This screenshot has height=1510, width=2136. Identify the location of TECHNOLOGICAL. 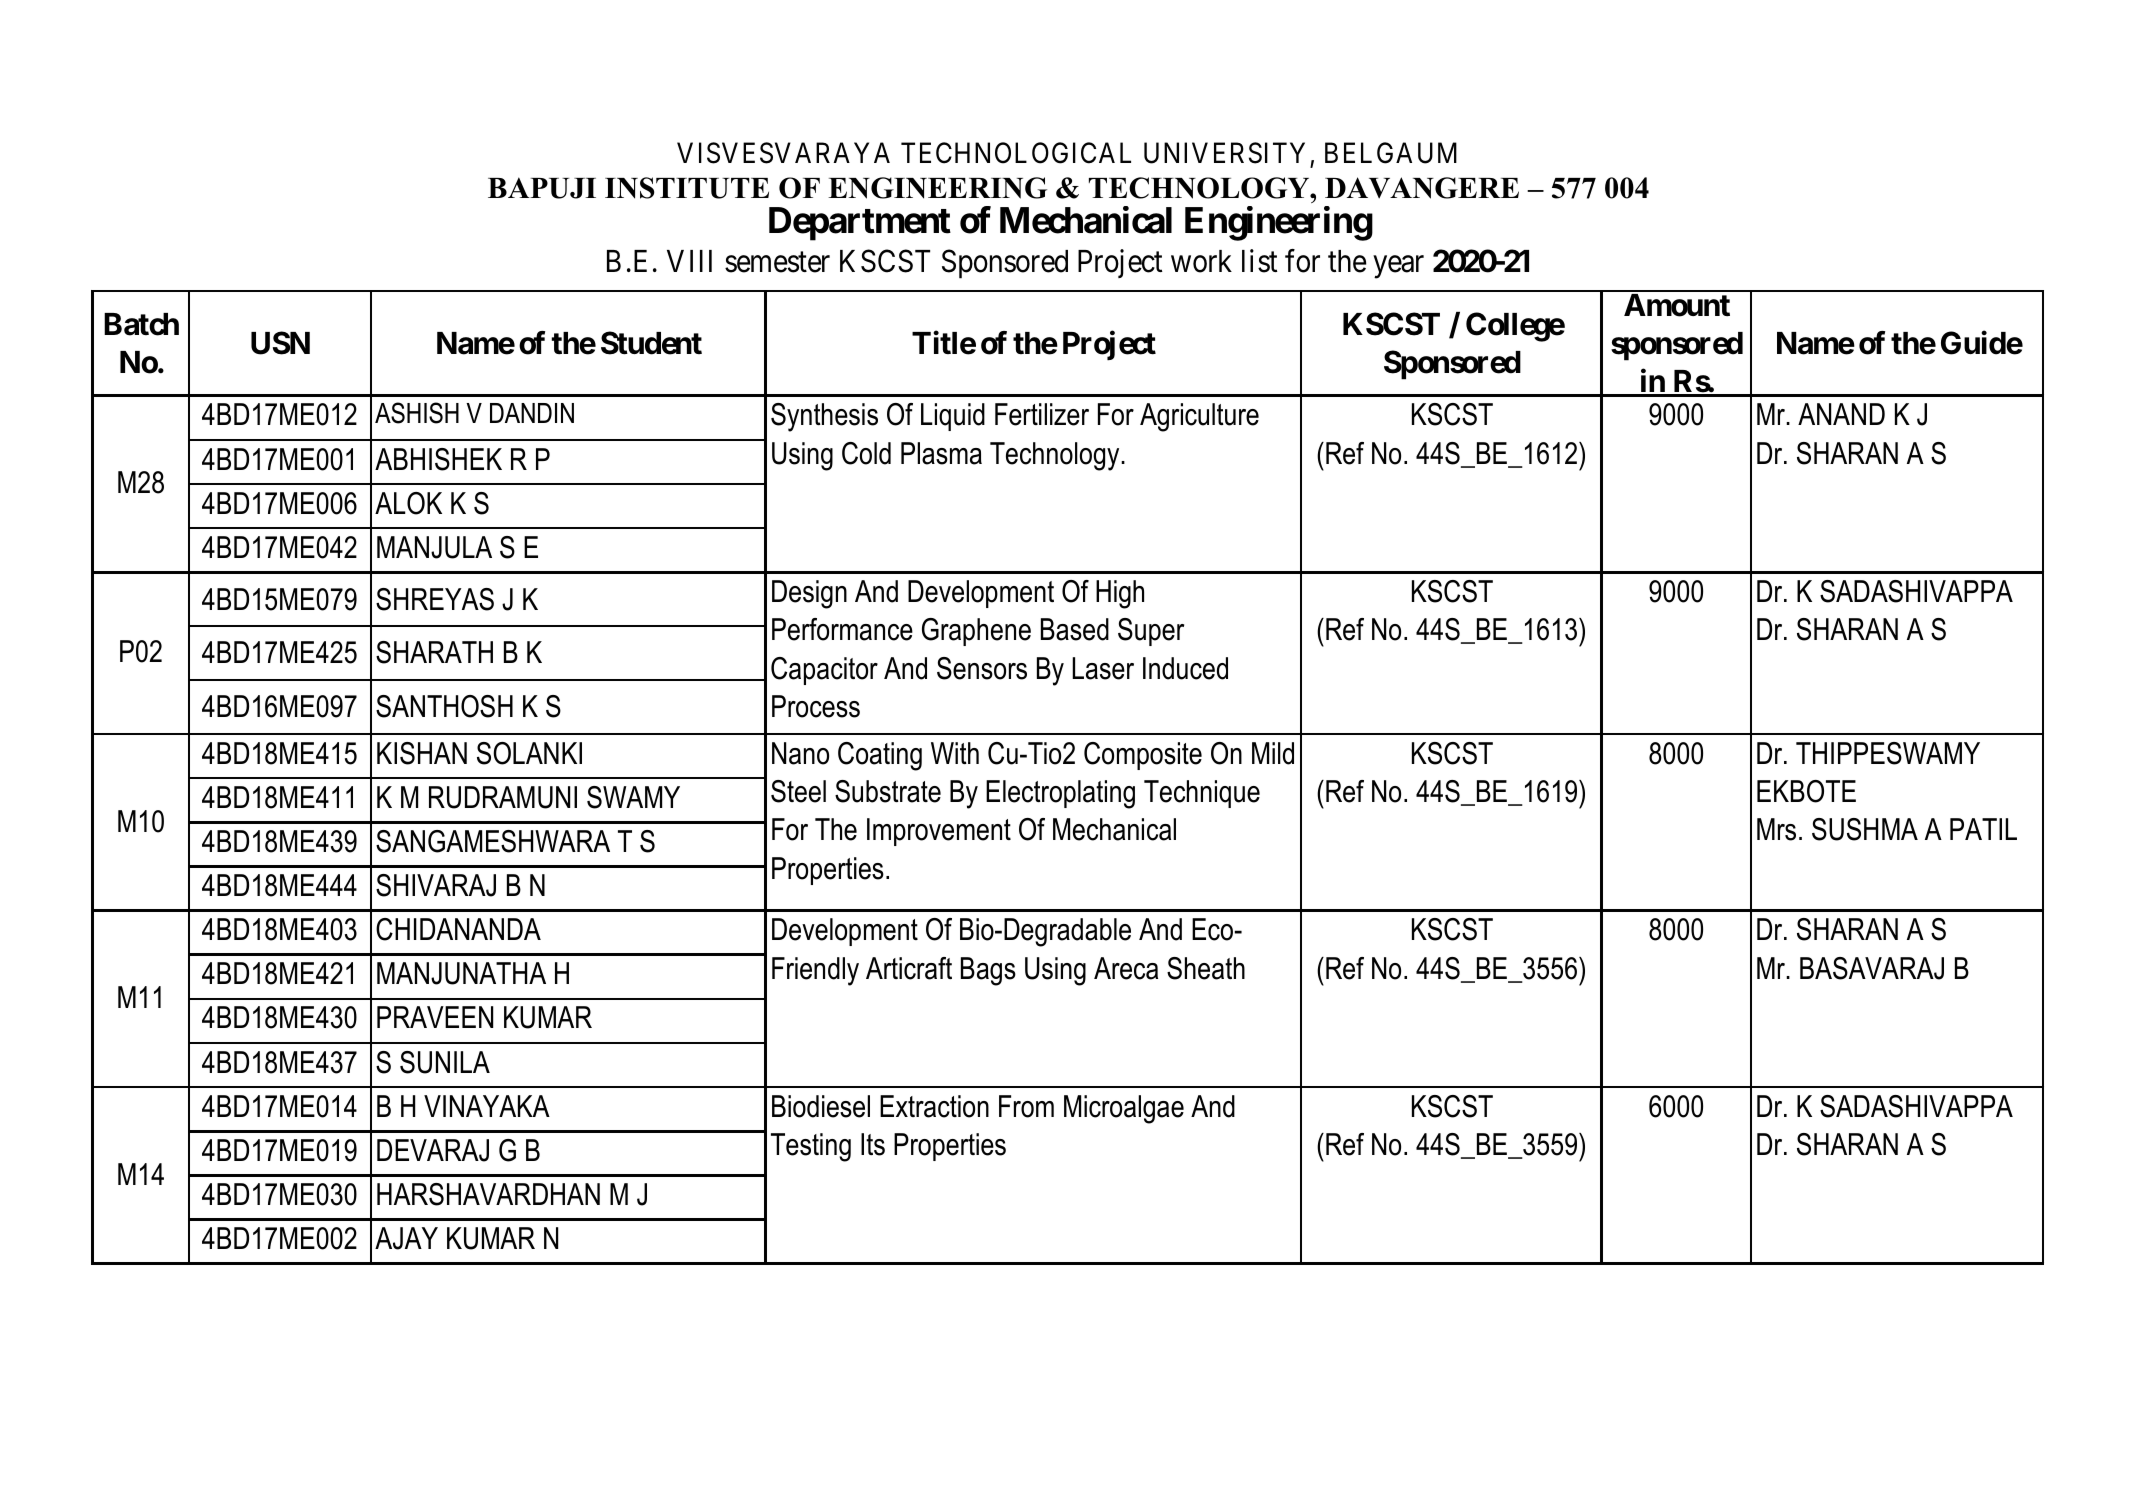
(1016, 153).
